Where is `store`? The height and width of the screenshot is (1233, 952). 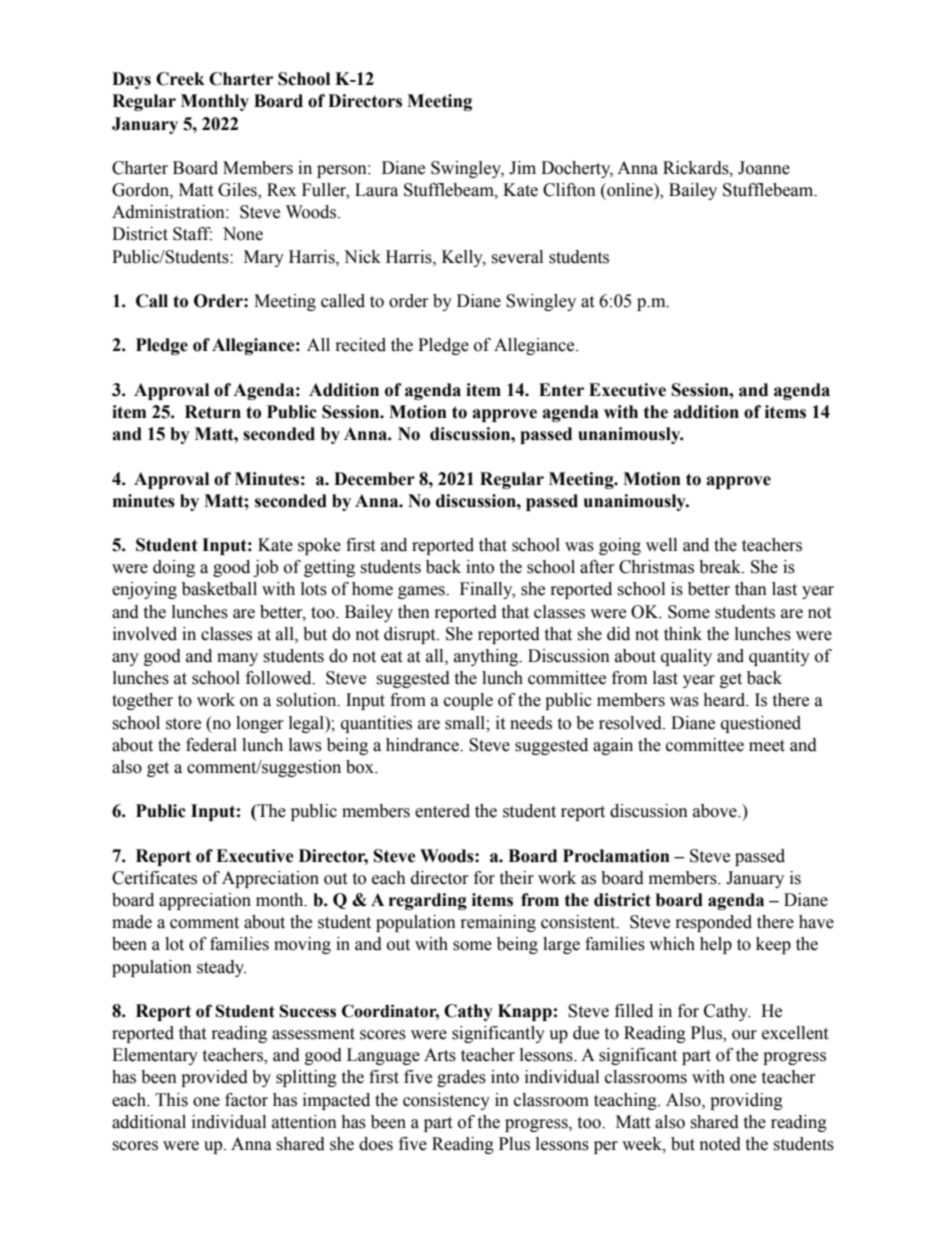
store is located at coordinates (183, 724).
